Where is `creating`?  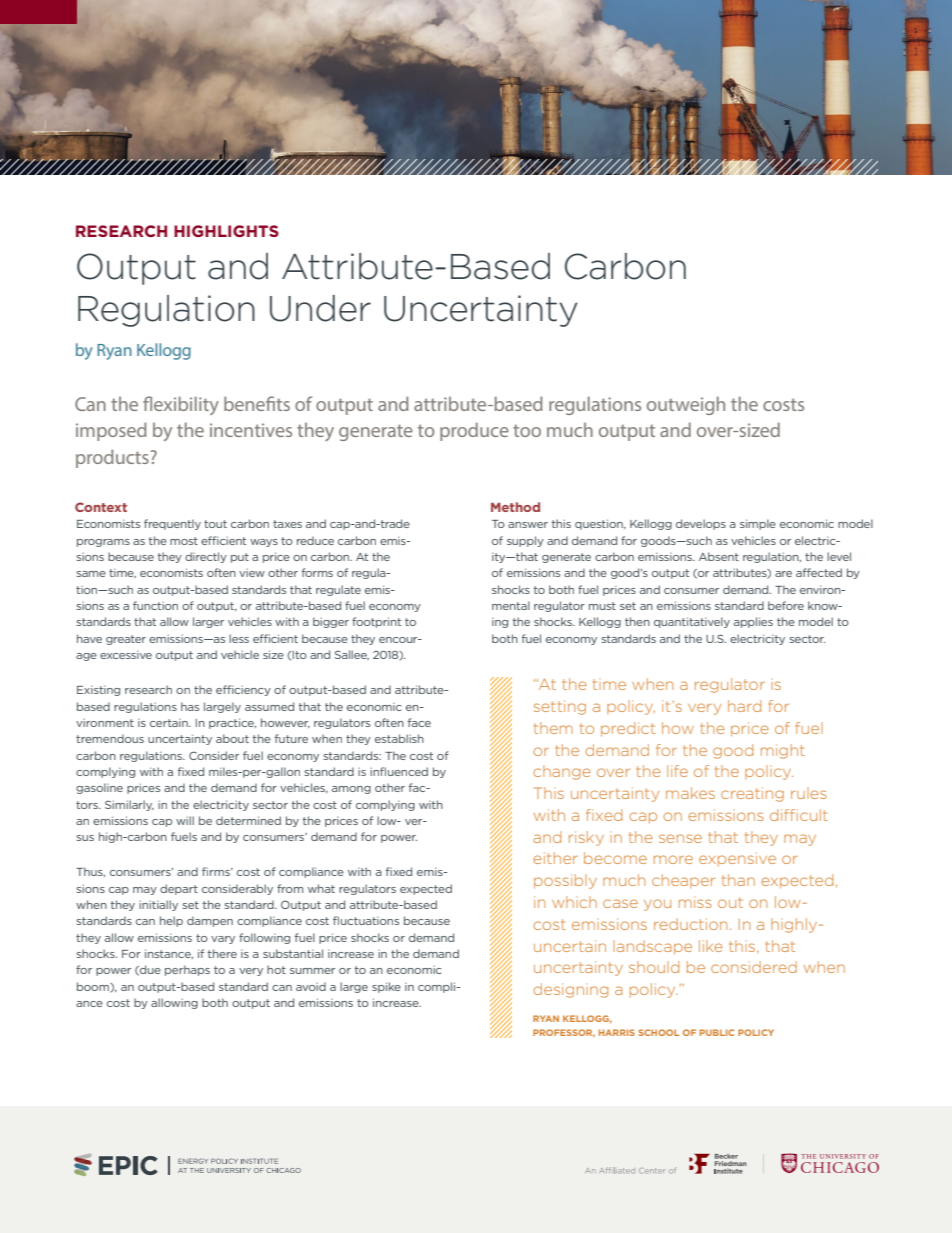 creating is located at coordinates (752, 794).
